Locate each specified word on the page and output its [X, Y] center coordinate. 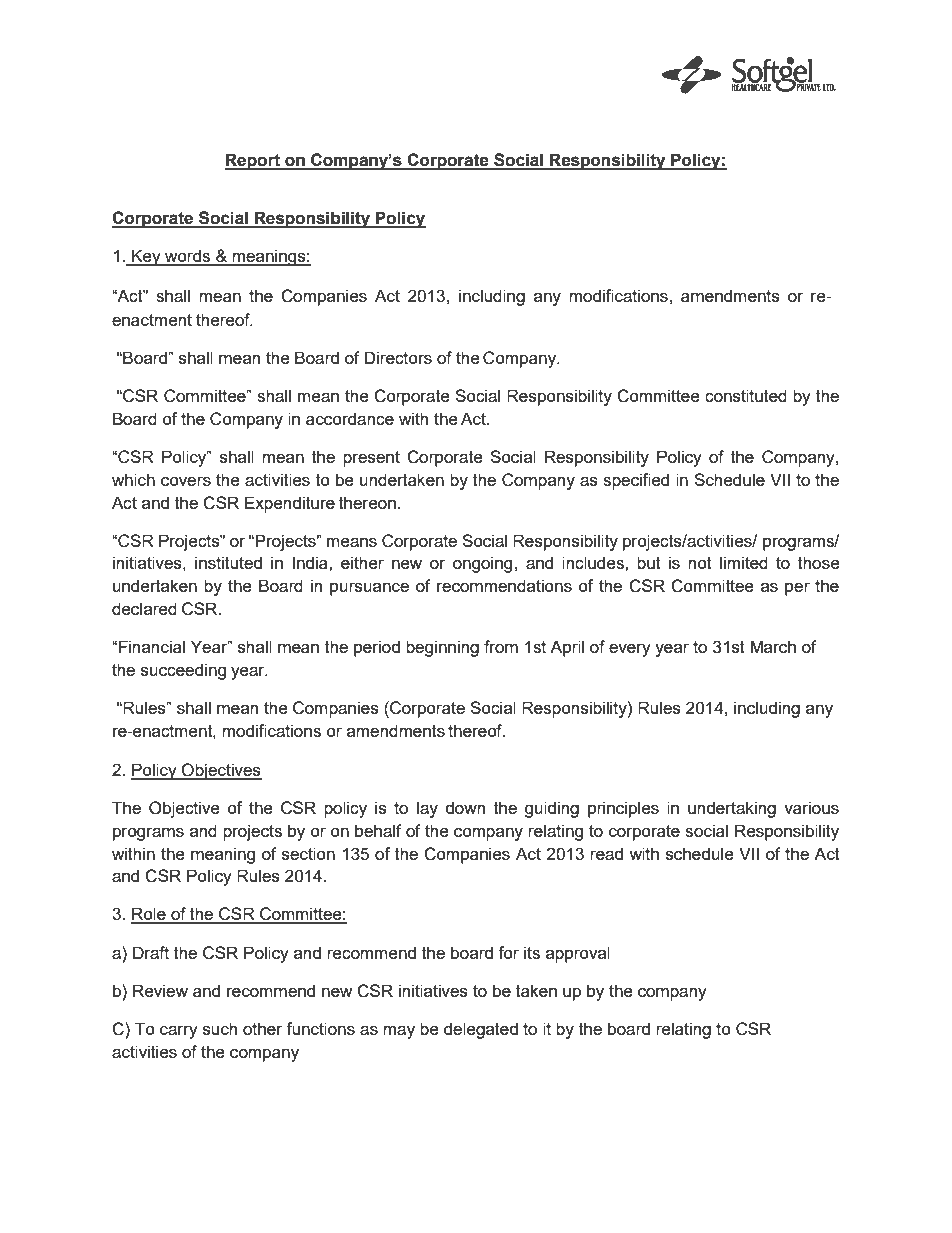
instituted [228, 562]
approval [578, 954]
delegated [481, 1030]
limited [744, 562]
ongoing [482, 564]
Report [253, 161]
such [220, 1028]
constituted [746, 395]
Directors [398, 357]
